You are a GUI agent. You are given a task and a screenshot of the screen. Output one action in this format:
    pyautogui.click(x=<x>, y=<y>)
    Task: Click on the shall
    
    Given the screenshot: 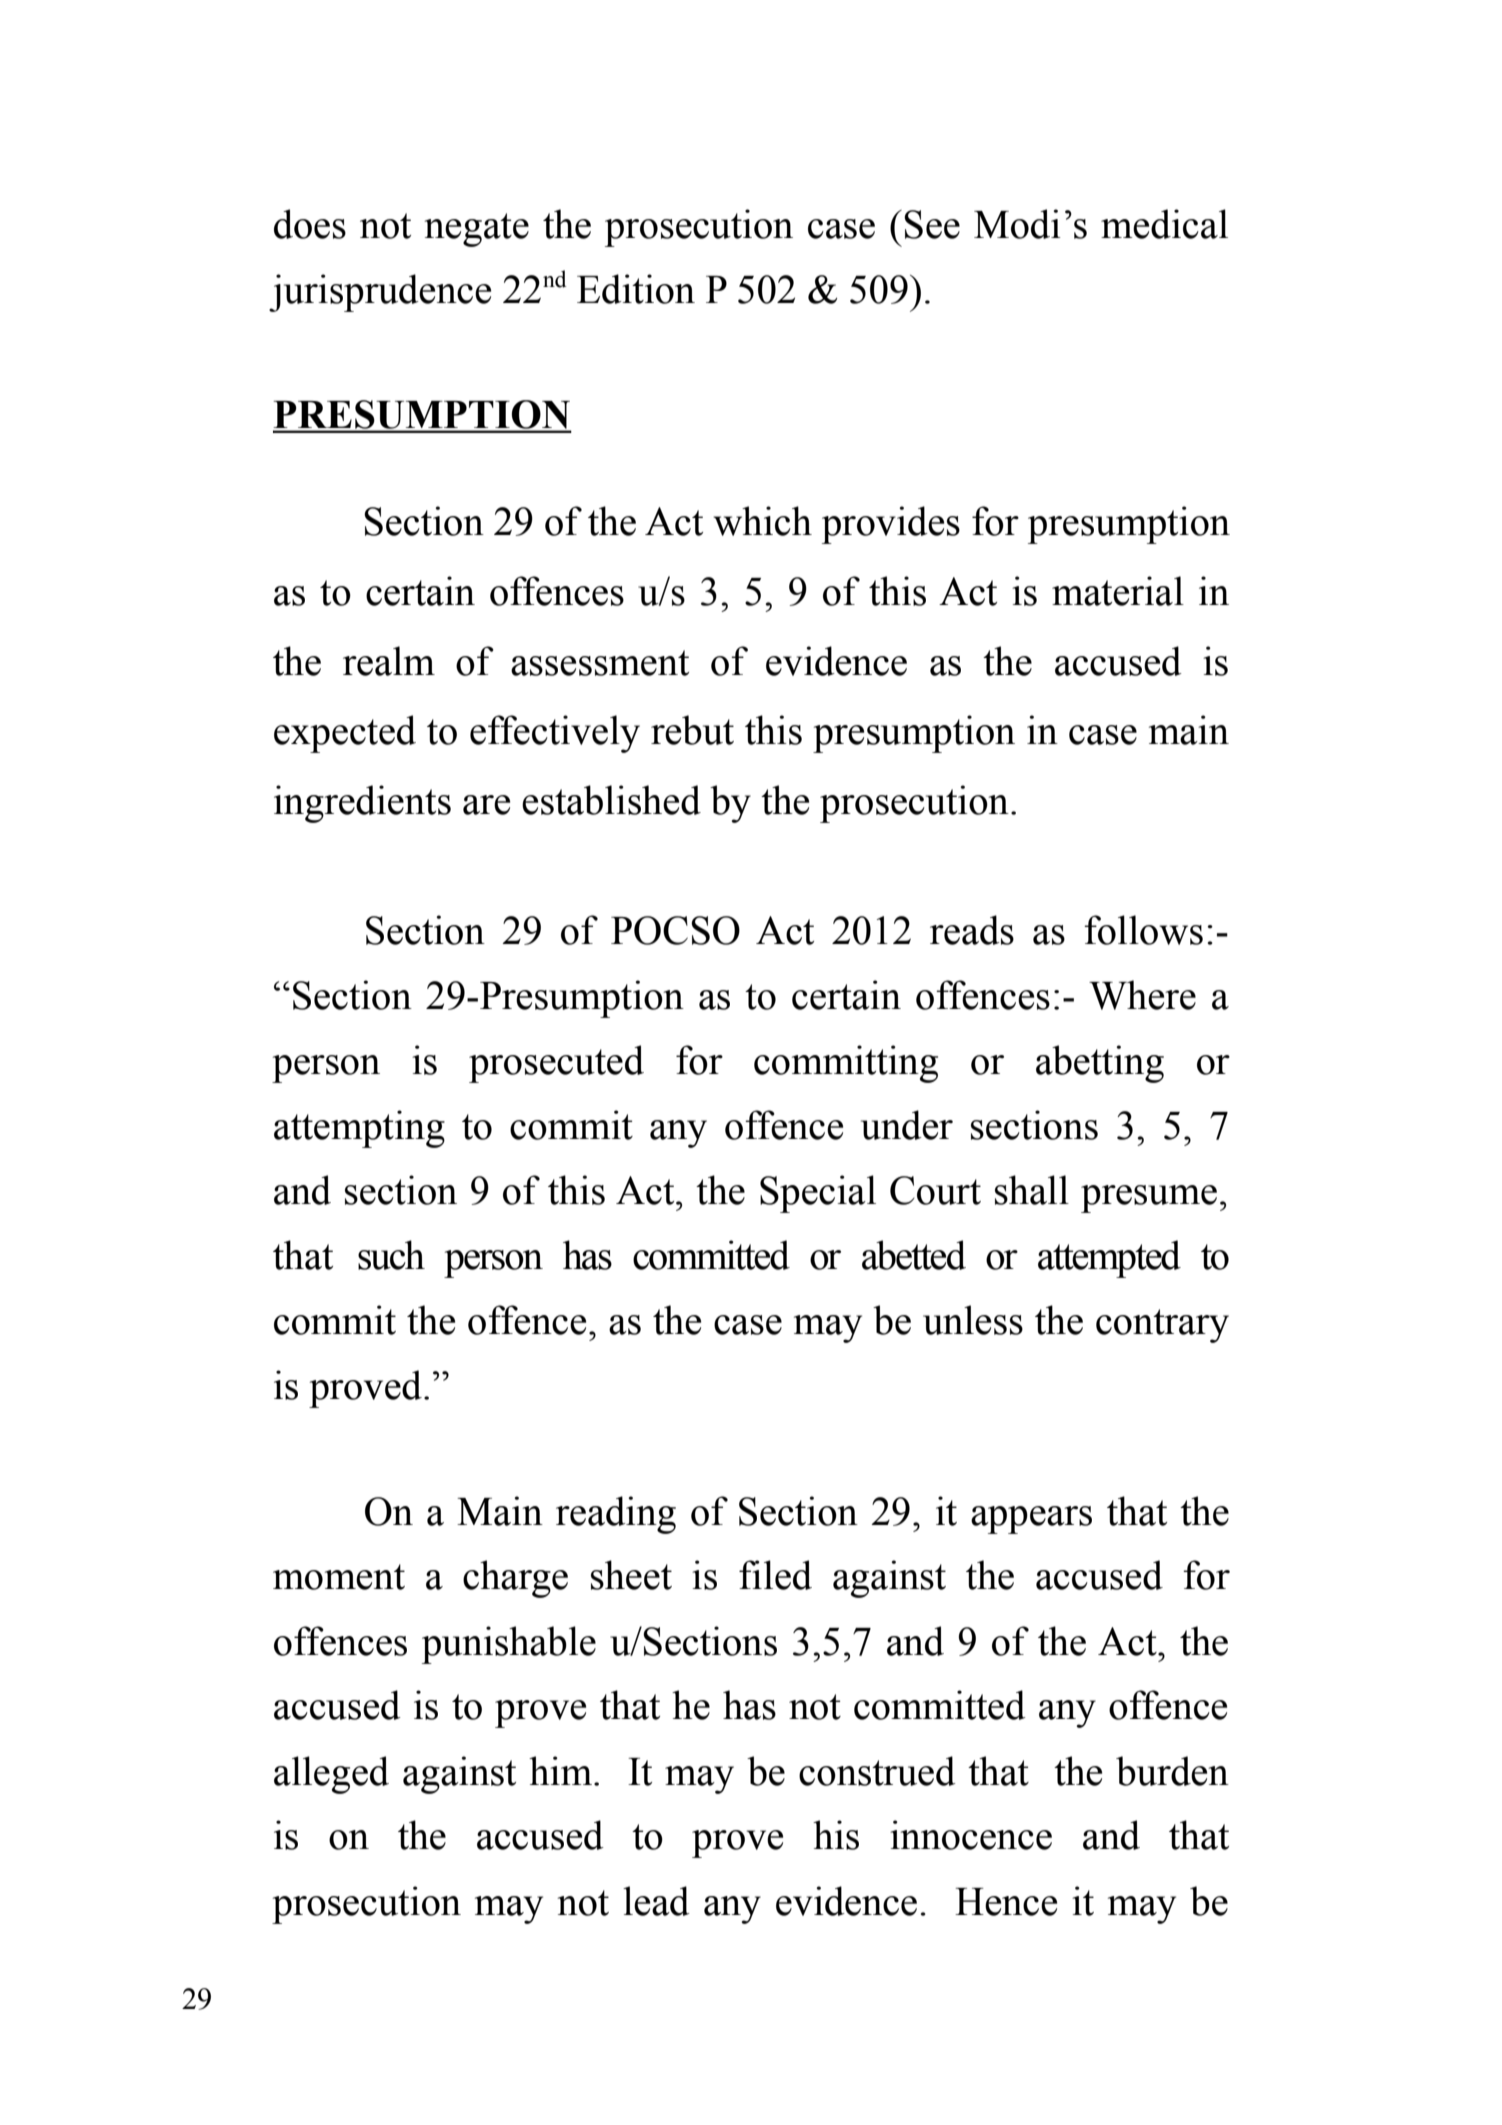 What is the action you would take?
    pyautogui.click(x=1032, y=1190)
